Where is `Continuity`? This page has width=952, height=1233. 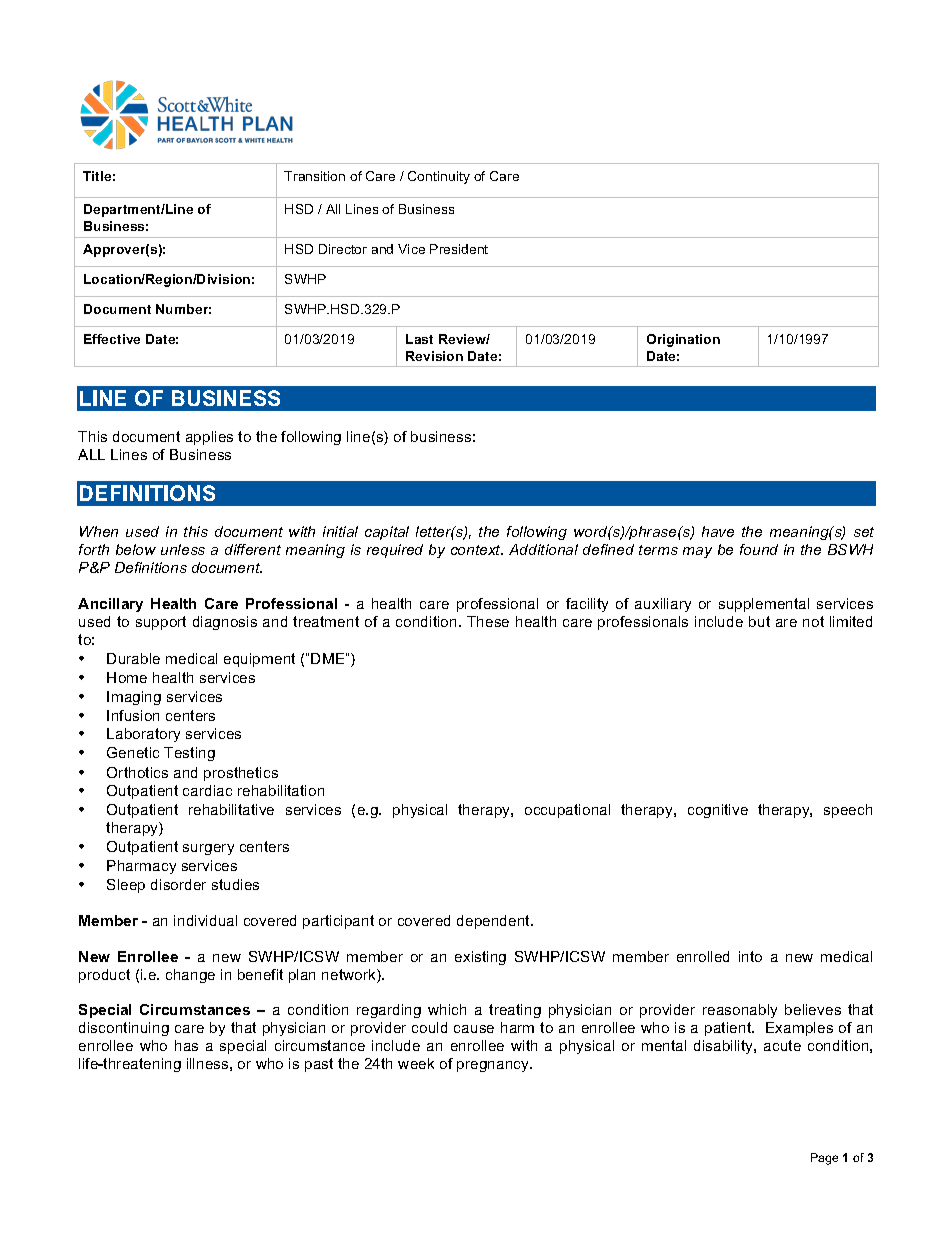 Continuity is located at coordinates (439, 177).
